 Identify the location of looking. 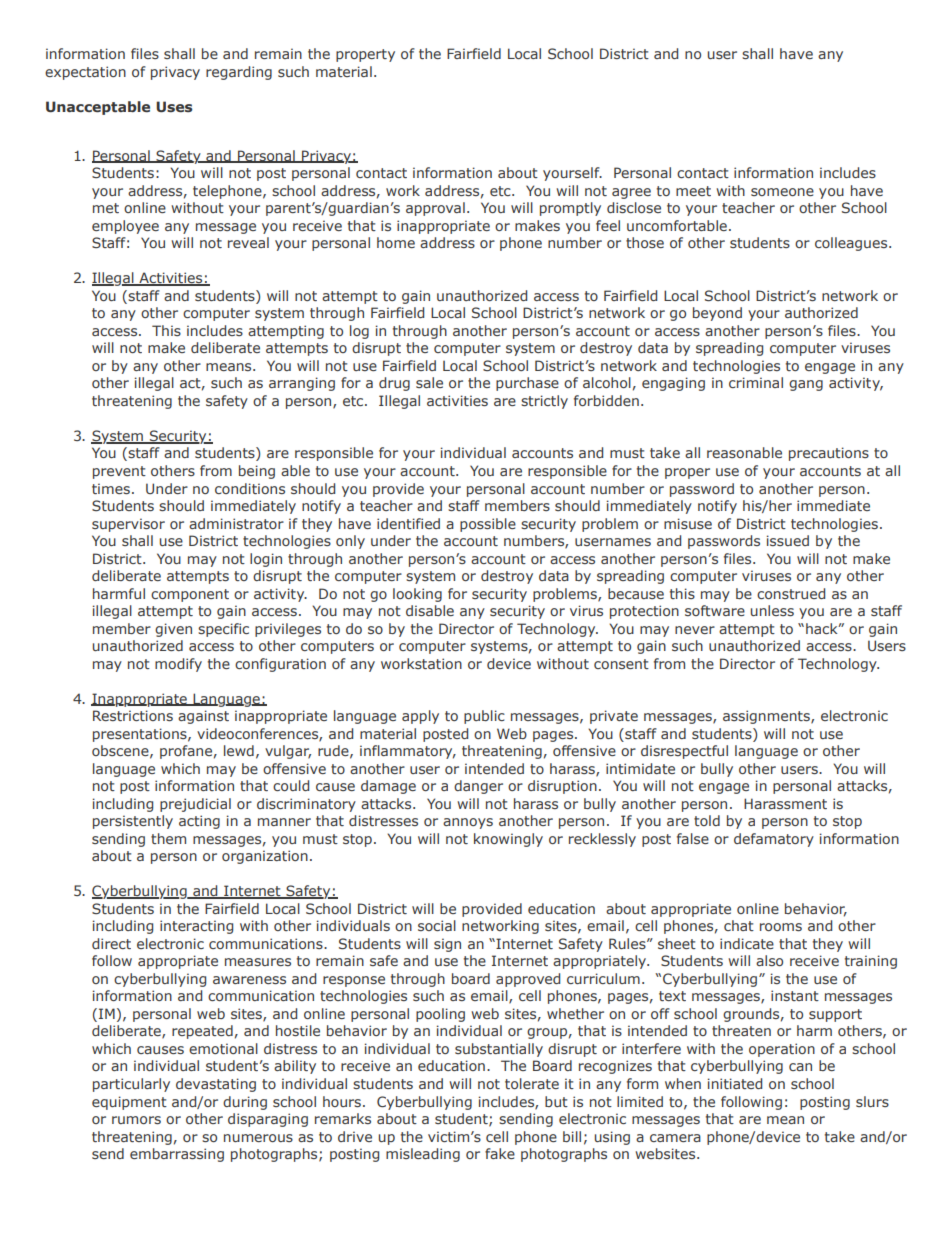
(417, 595).
